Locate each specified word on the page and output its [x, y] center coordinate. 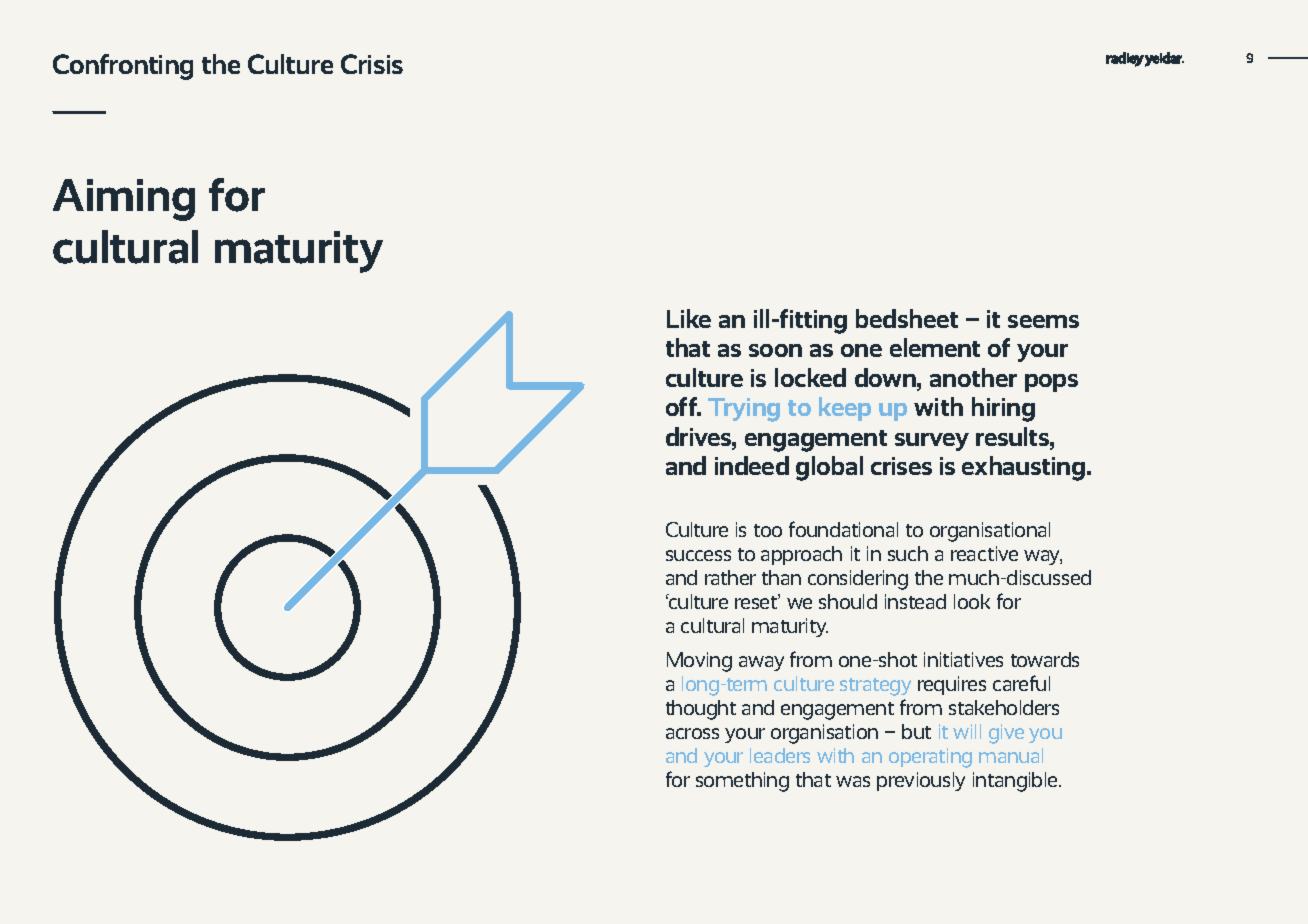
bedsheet [907, 318]
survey [932, 442]
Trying [744, 410]
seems [1043, 321]
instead [915, 601]
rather [730, 577]
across [692, 733]
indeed [752, 465]
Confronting [123, 67]
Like [689, 318]
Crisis [372, 64]
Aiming [124, 200]
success [698, 555]
